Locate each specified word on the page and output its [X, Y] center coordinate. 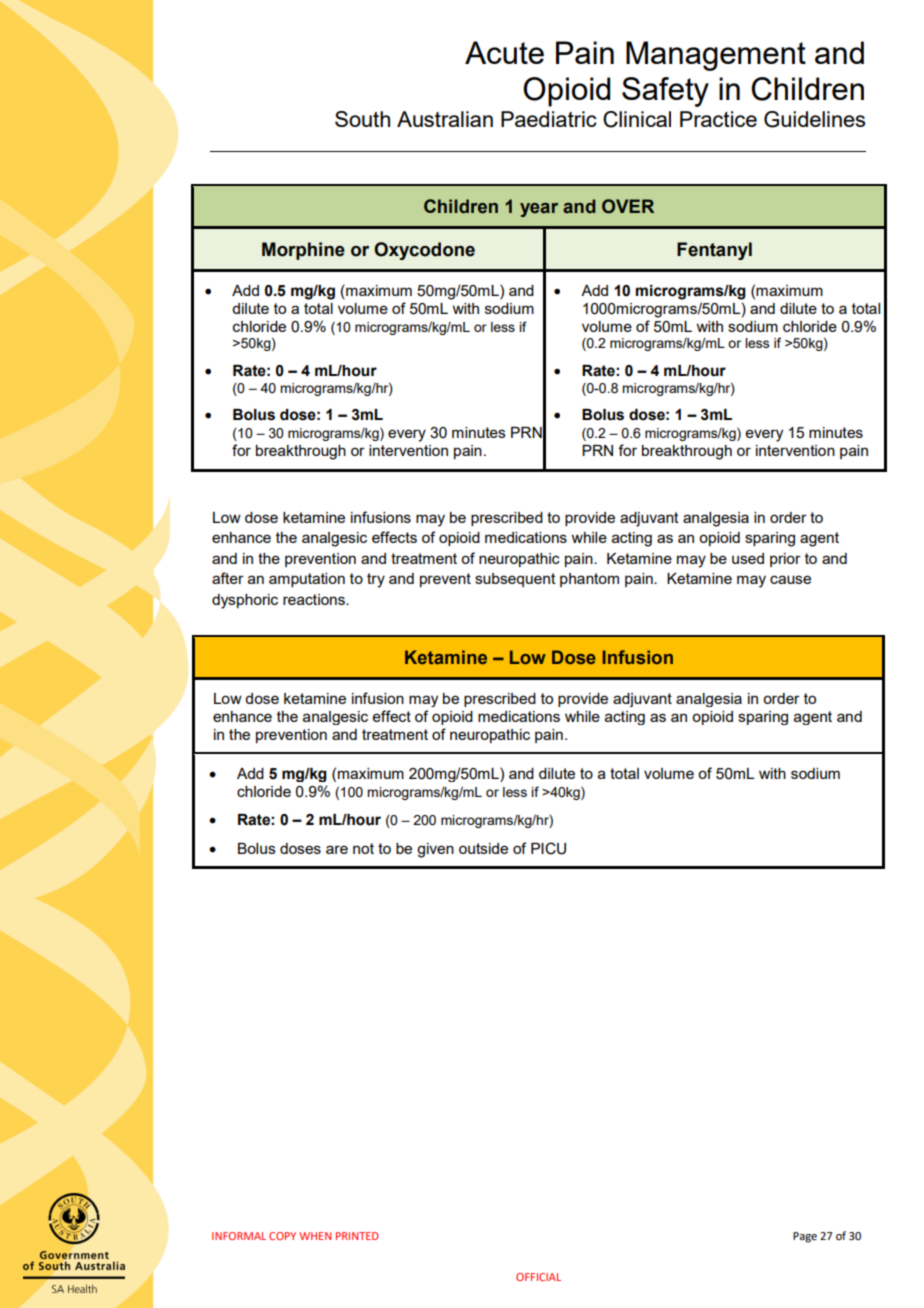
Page [805, 1237]
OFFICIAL [538, 1277]
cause [790, 579]
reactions [315, 599]
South [362, 119]
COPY [282, 1236]
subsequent [515, 580]
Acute [504, 52]
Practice [718, 119]
